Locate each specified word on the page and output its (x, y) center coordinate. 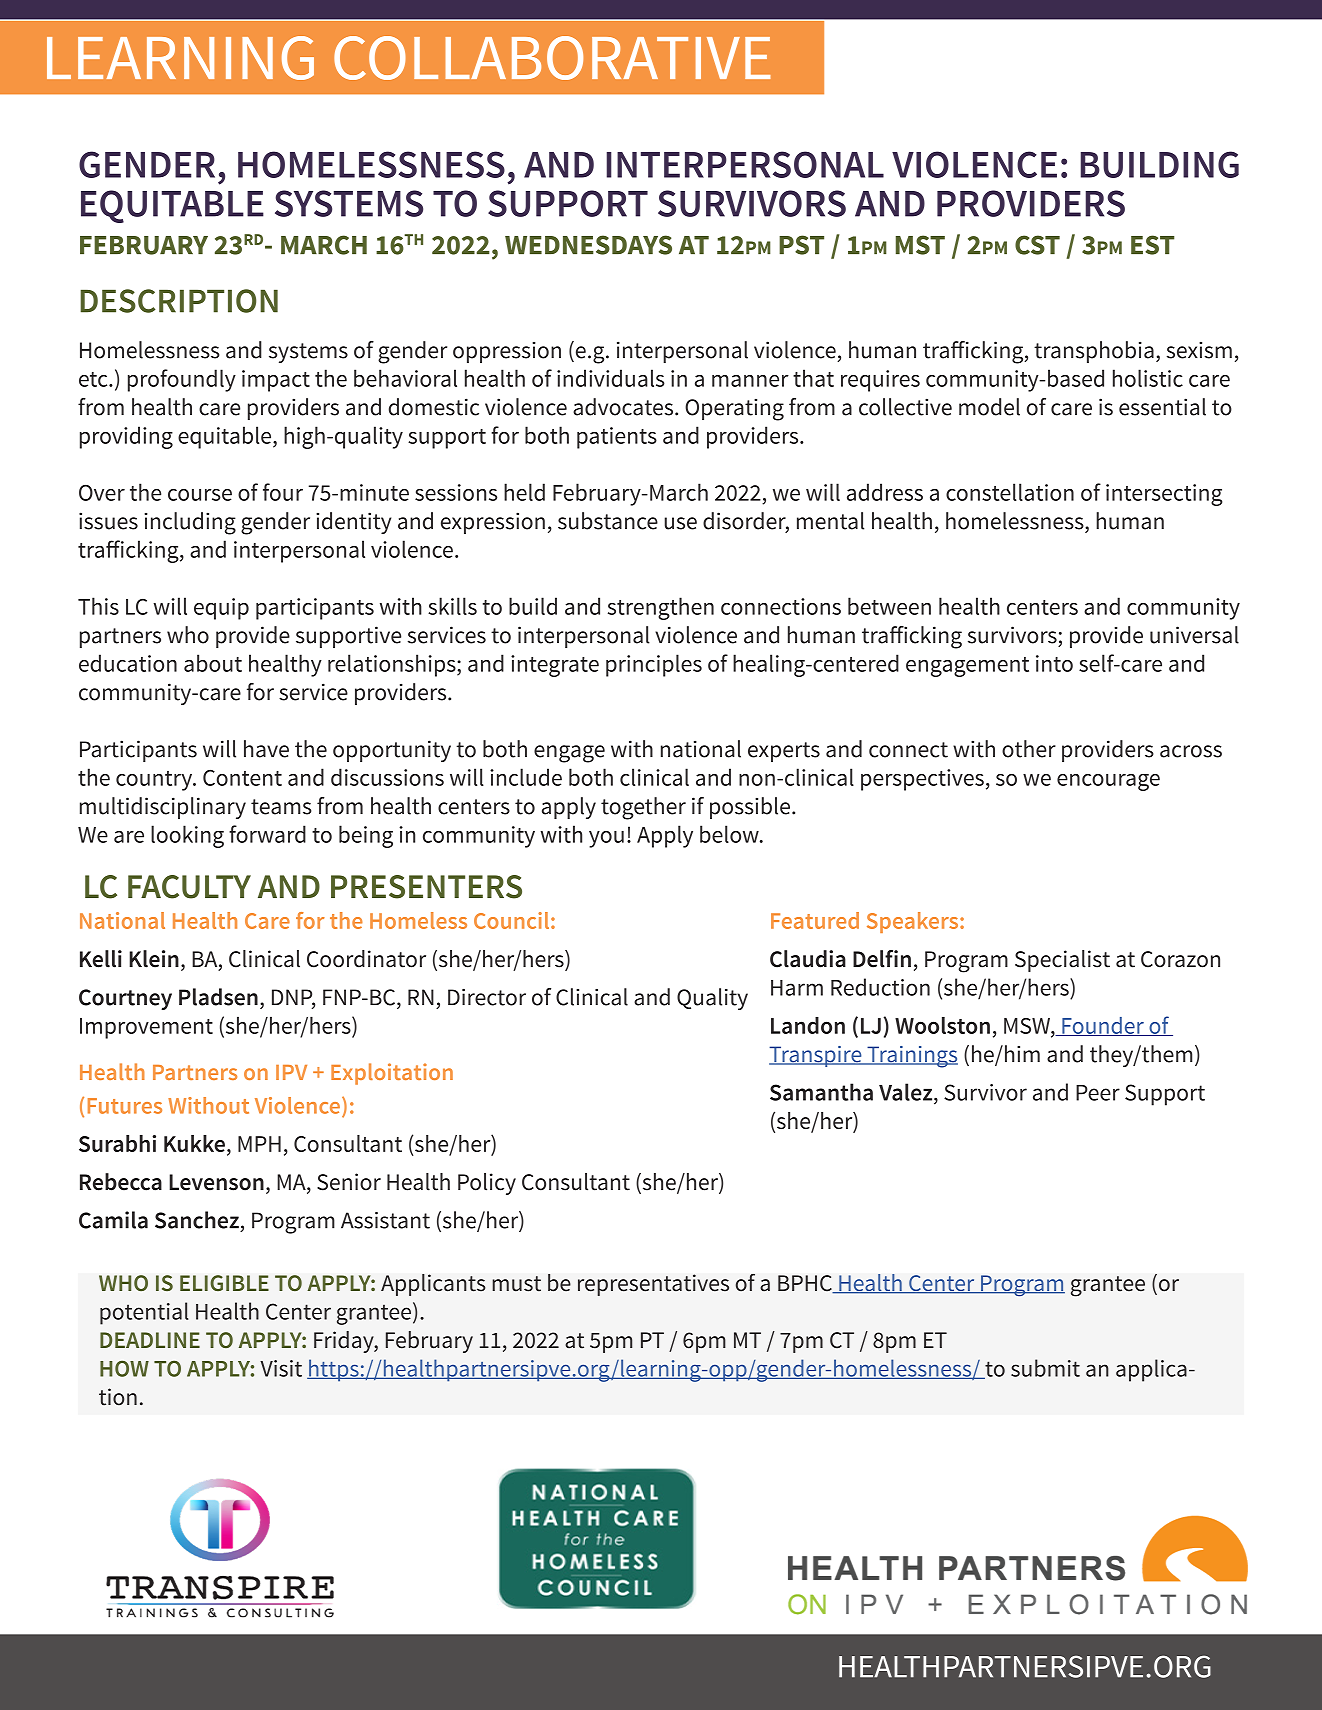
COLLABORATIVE (552, 58)
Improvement (146, 1028)
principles (654, 665)
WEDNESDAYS (588, 245)
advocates (624, 407)
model (989, 407)
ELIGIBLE (224, 1283)
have (266, 749)
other (1029, 749)
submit (1045, 1368)
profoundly (182, 380)
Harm (797, 988)
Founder (1103, 1026)
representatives (653, 1285)
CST (1037, 245)
